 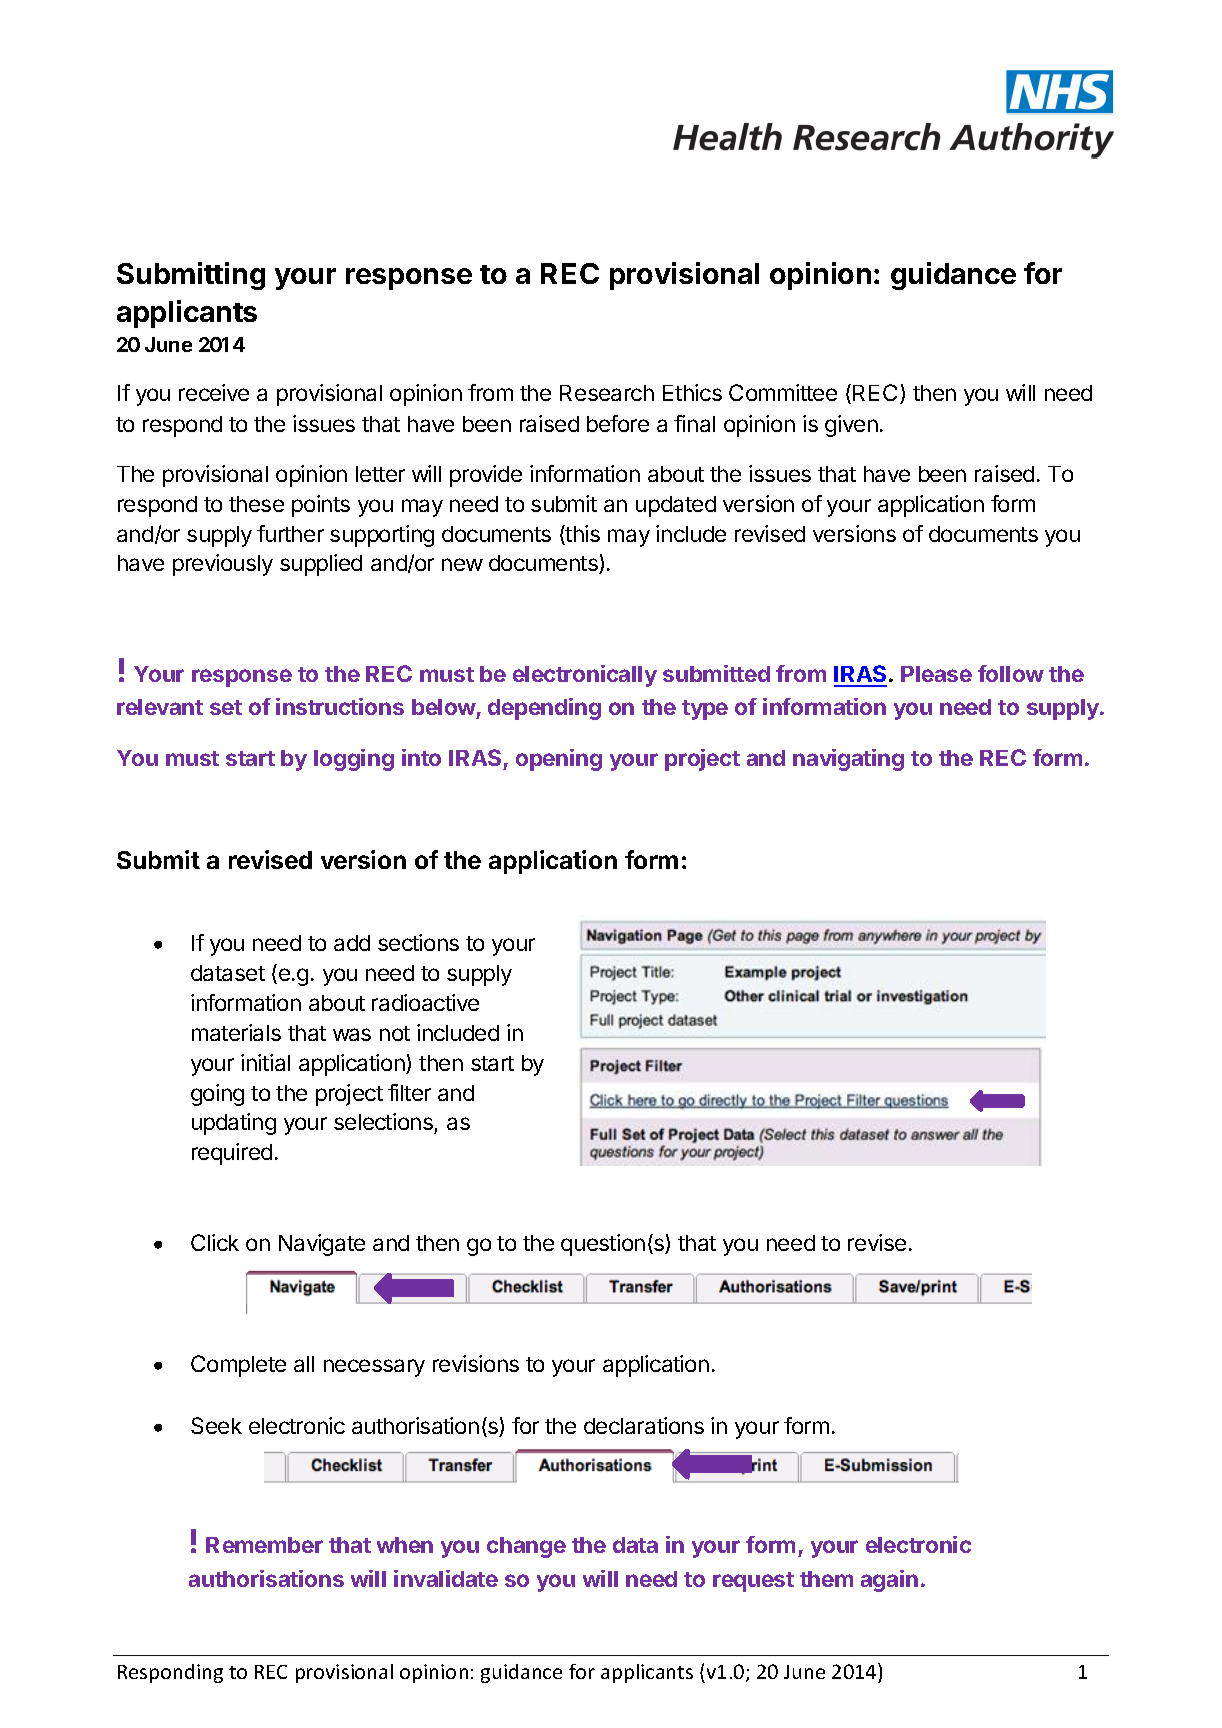 I want to click on navigating, so click(x=848, y=760).
